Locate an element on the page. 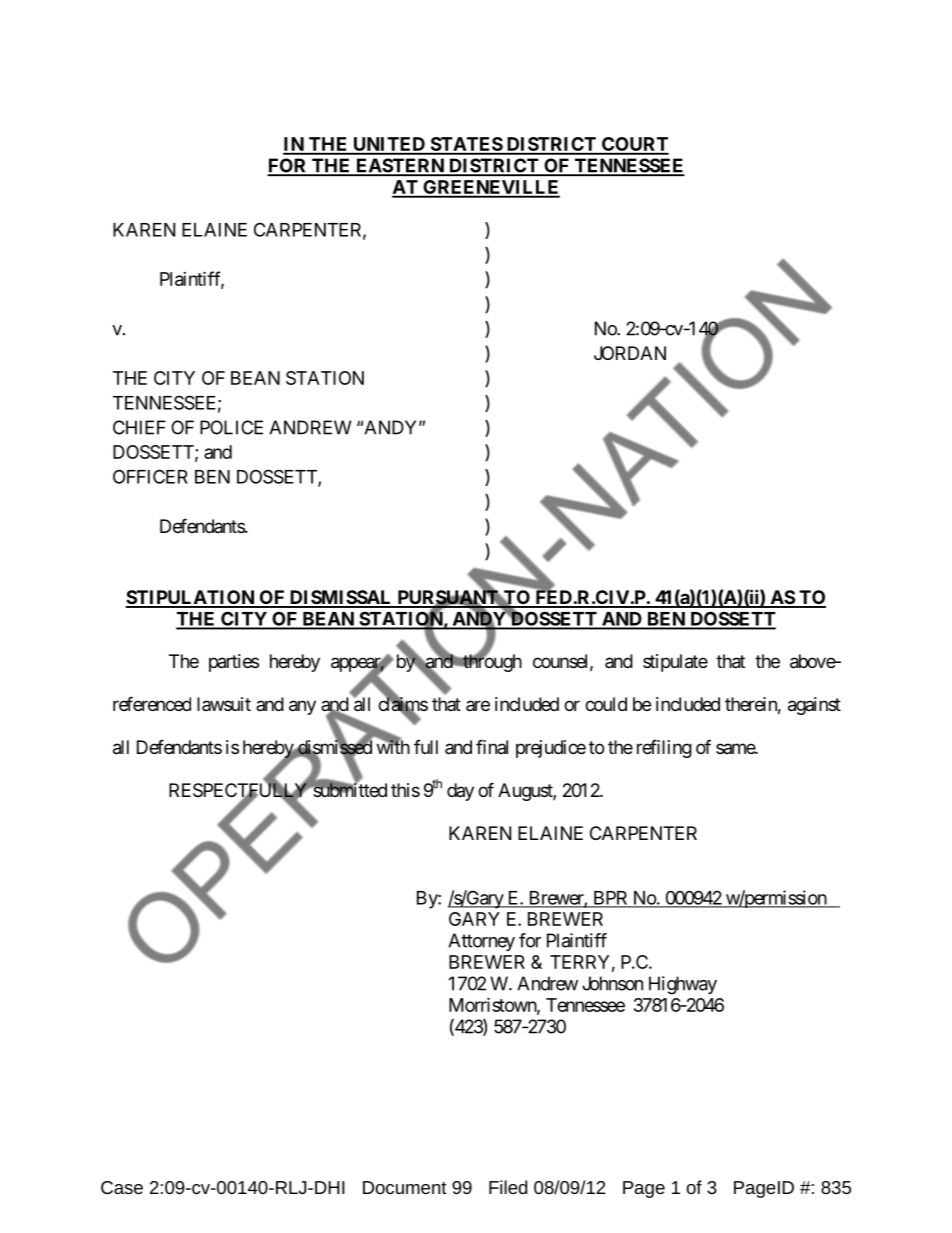 Image resolution: width=952 pixels, height=1233 pixels. COURT is located at coordinates (634, 145).
